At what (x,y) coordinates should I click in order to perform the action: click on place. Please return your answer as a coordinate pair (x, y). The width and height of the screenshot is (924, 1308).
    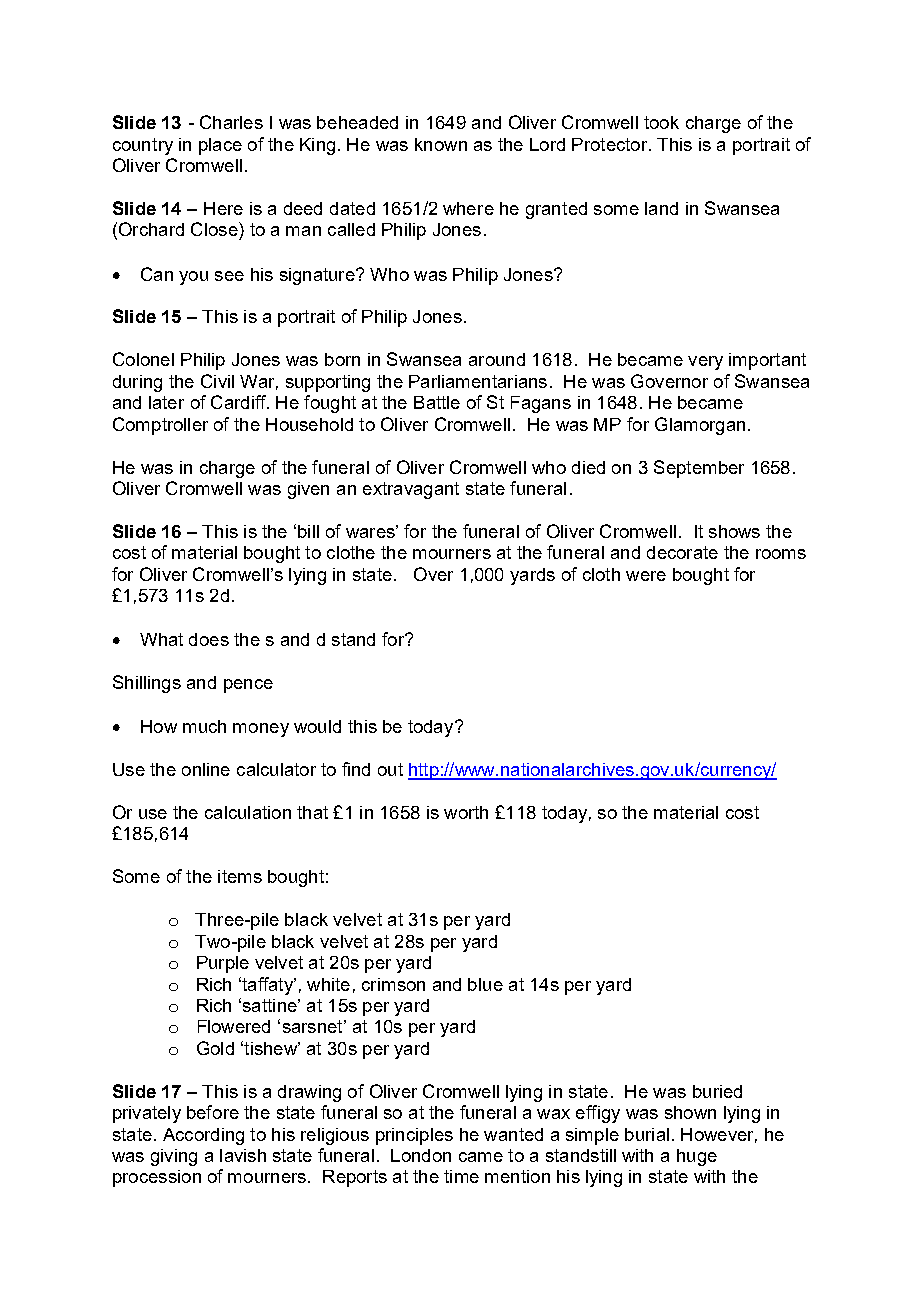
    Looking at the image, I should click on (220, 146).
